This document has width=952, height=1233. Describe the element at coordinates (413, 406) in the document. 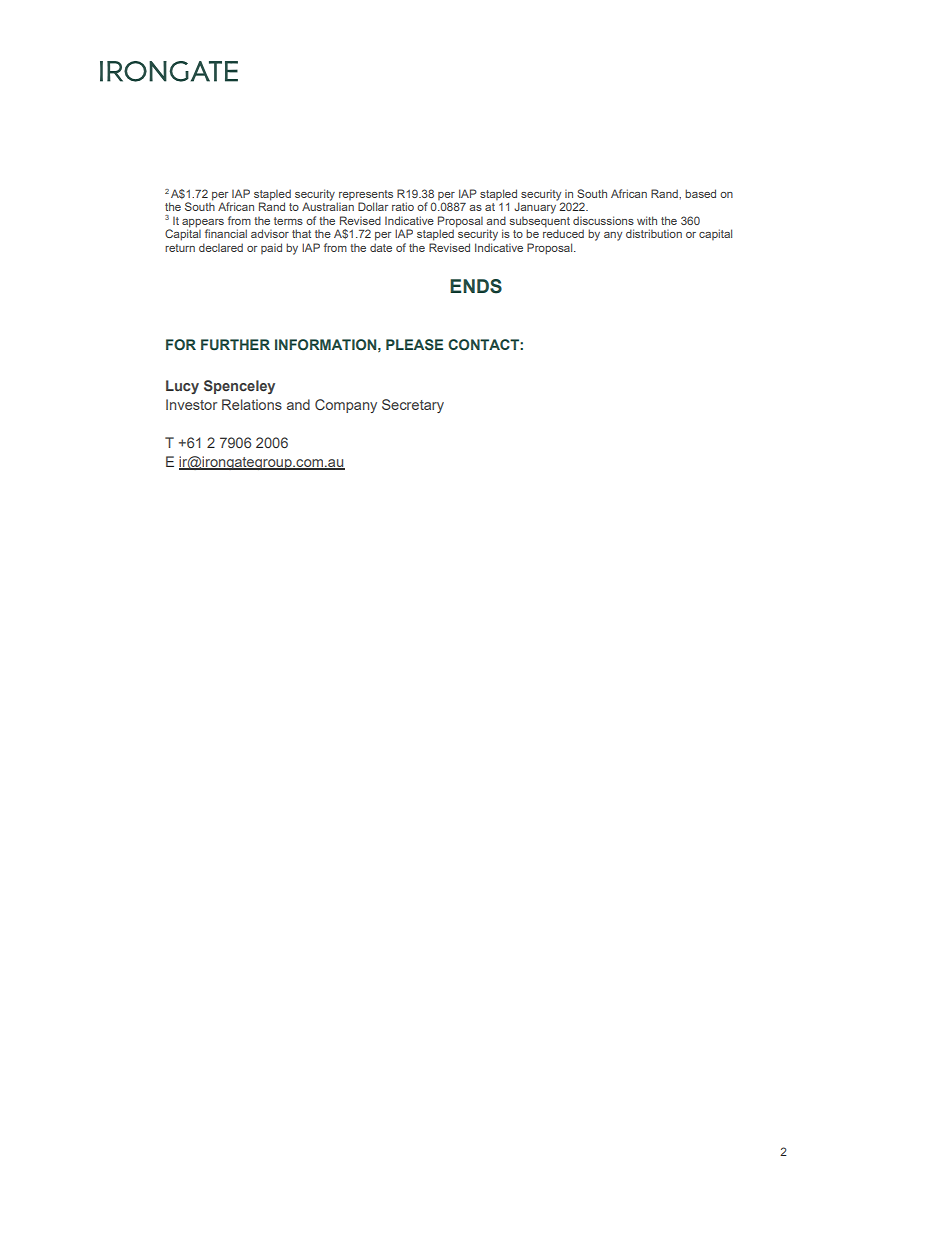

I see `Secretary` at that location.
